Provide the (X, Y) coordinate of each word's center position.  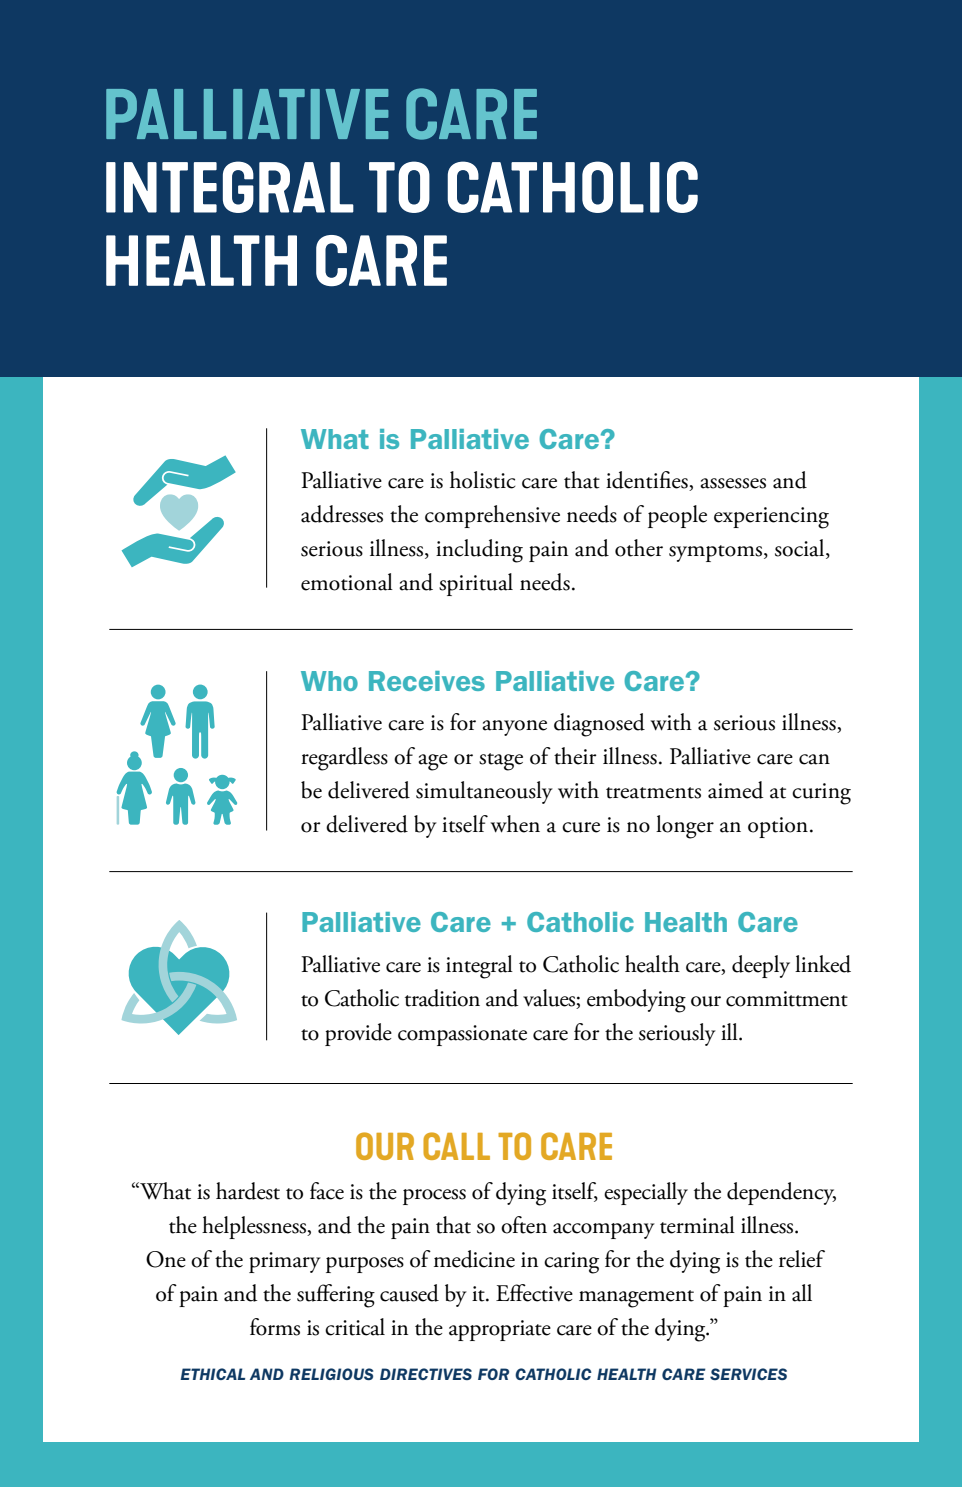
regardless (344, 759)
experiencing (771, 518)
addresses (342, 514)
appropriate (500, 1330)
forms (275, 1327)
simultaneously (484, 792)
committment (787, 999)
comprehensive (492, 516)
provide (358, 1034)
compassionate (462, 1035)
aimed (735, 790)
